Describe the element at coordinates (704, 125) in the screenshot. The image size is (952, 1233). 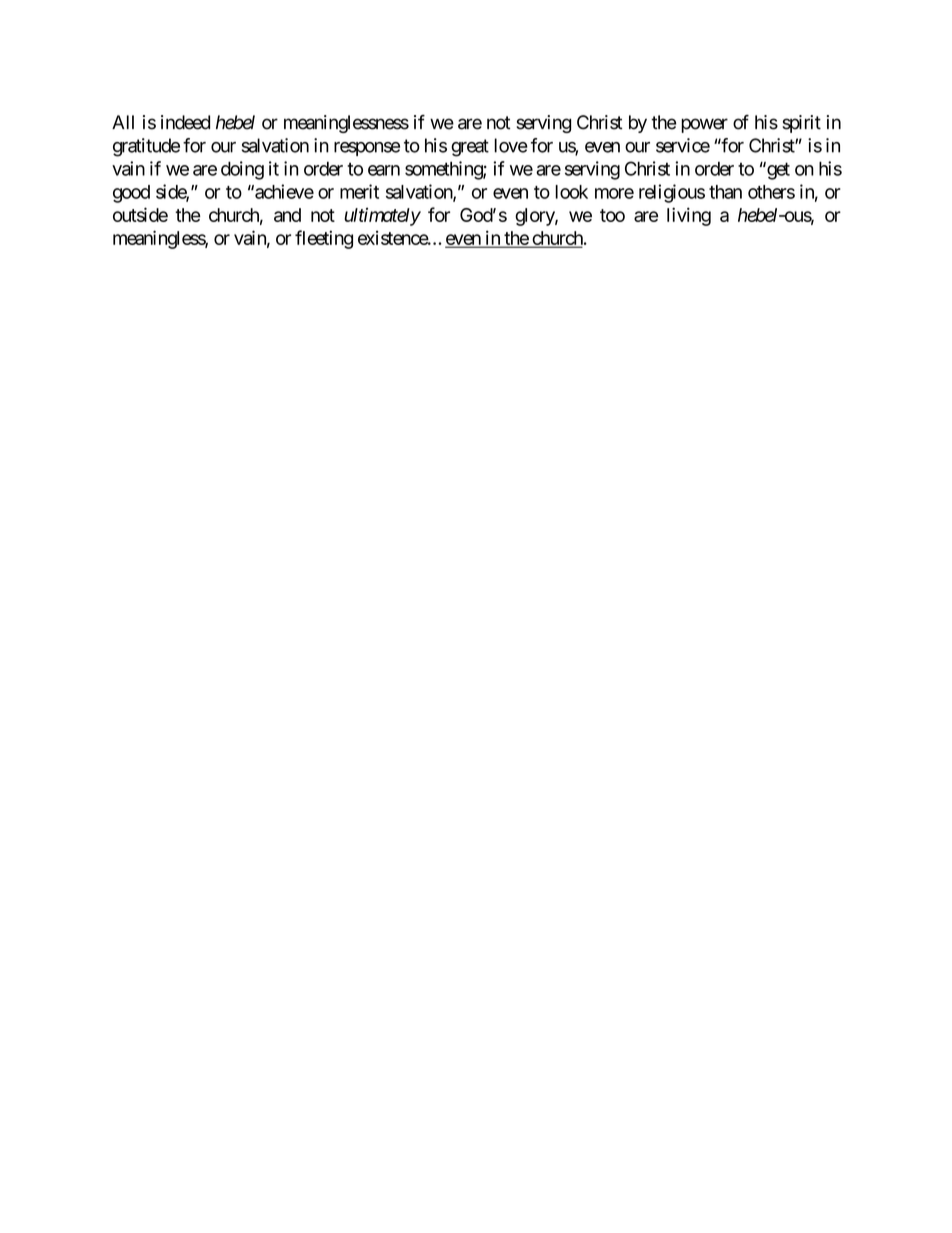
I see `power` at that location.
